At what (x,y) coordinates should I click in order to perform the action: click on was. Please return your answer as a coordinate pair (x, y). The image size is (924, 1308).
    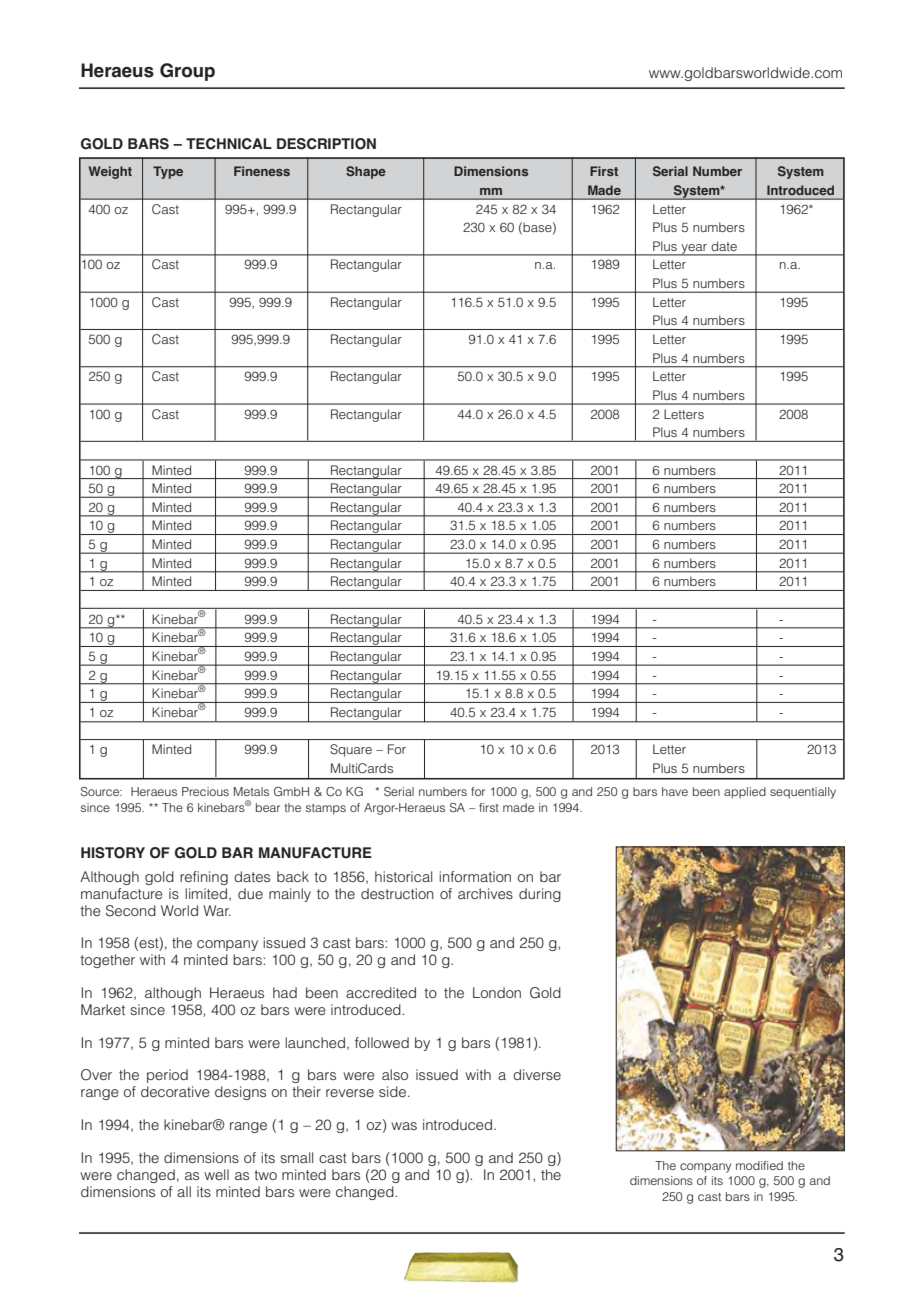
    Looking at the image, I should click on (404, 1126).
